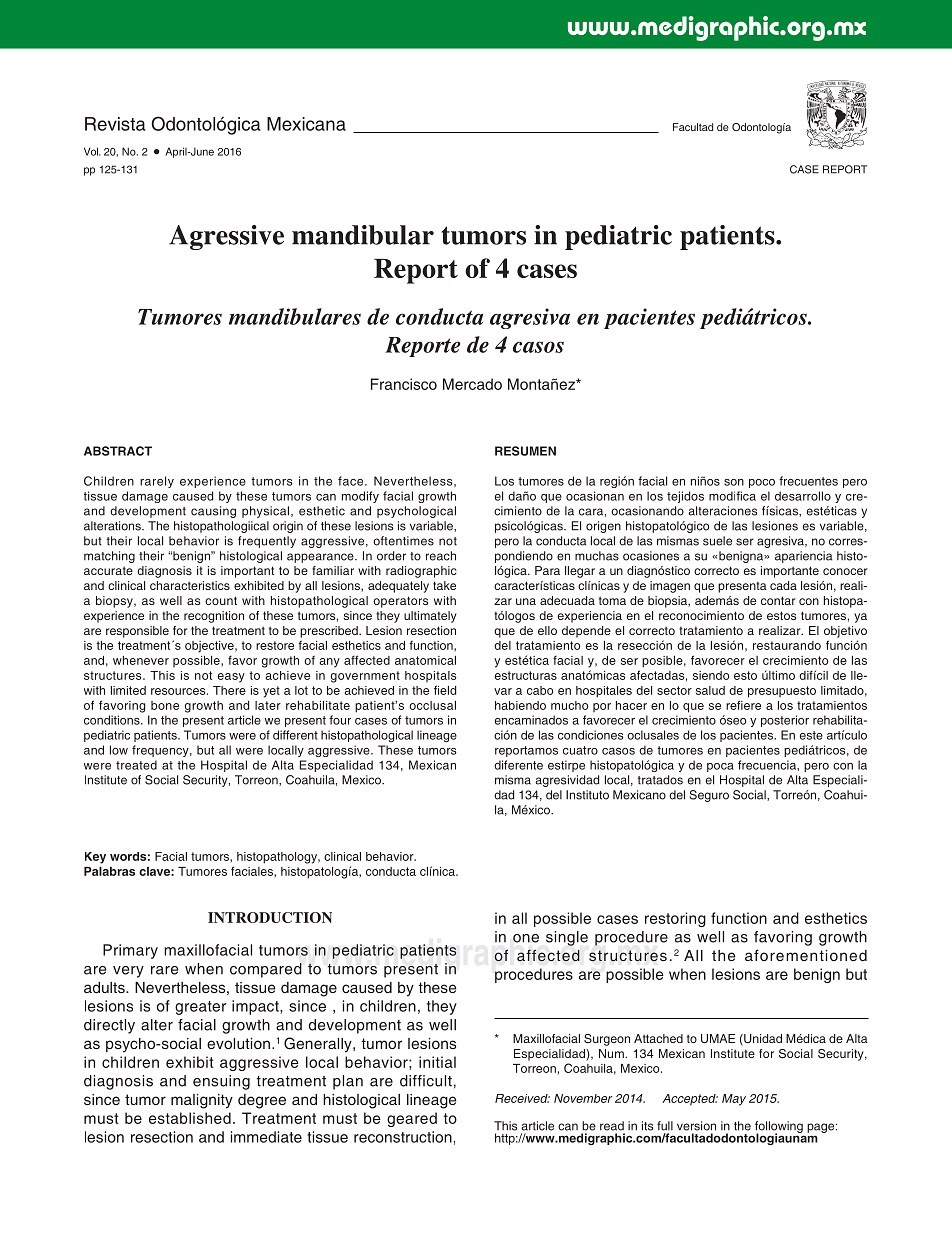 This screenshot has width=952, height=1233. What do you see at coordinates (567, 938) in the screenshot?
I see `single` at bounding box center [567, 938].
